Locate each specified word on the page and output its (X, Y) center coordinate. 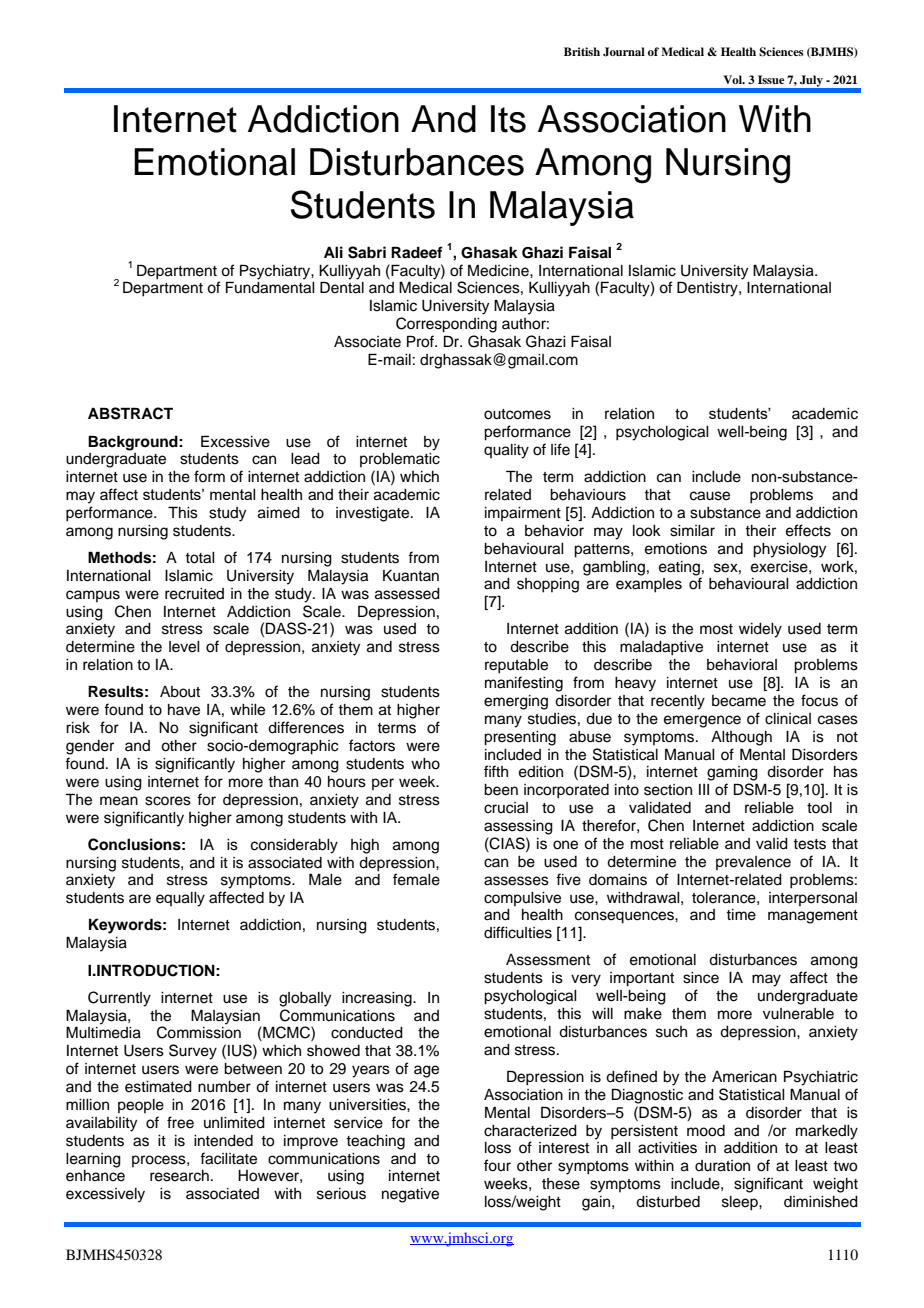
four (497, 1165)
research (179, 1176)
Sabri (367, 252)
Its (508, 119)
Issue (771, 79)
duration (722, 1166)
